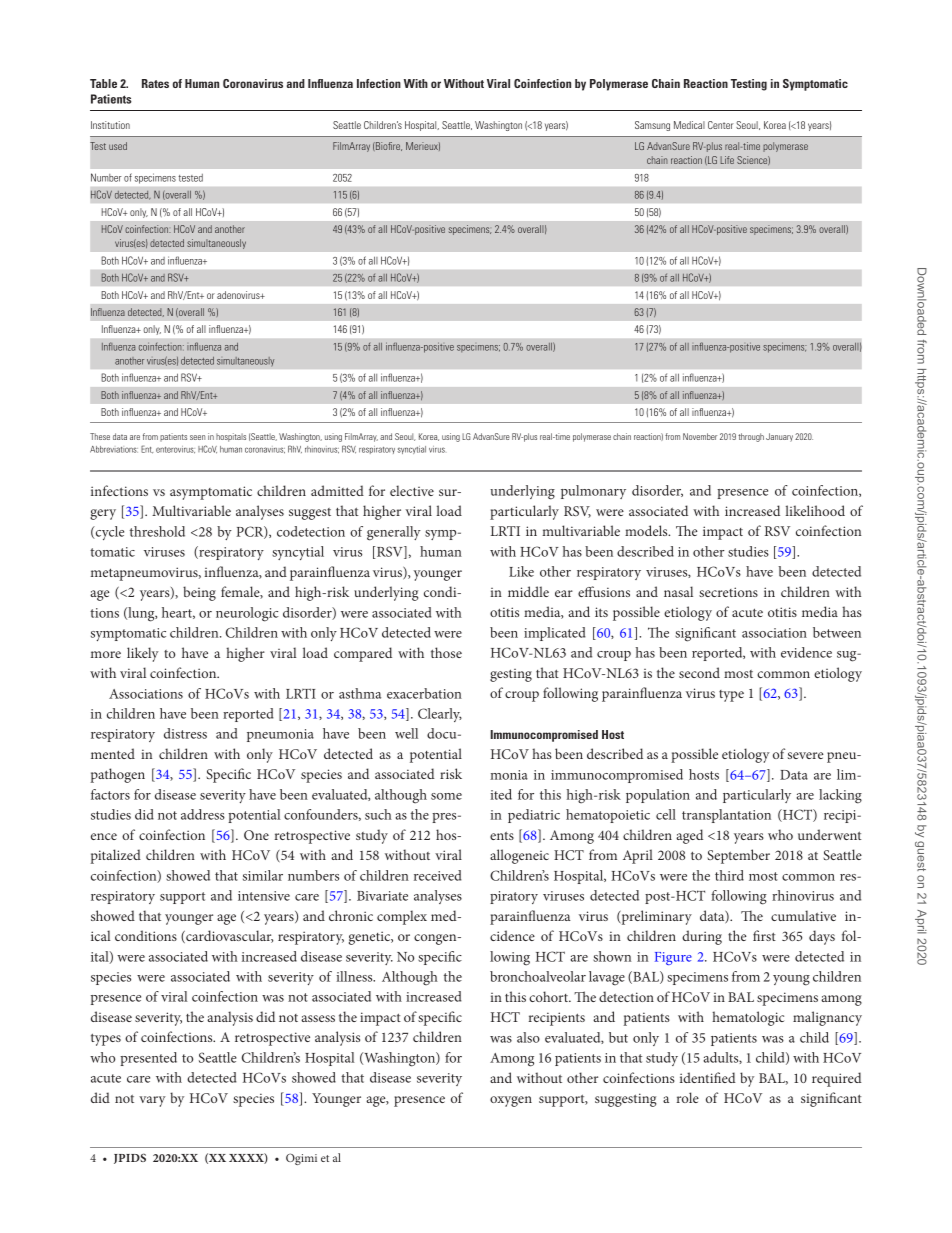 Image resolution: width=952 pixels, height=1233 pixels. Describe the element at coordinates (203, 814) in the screenshot. I see `address` at that location.
